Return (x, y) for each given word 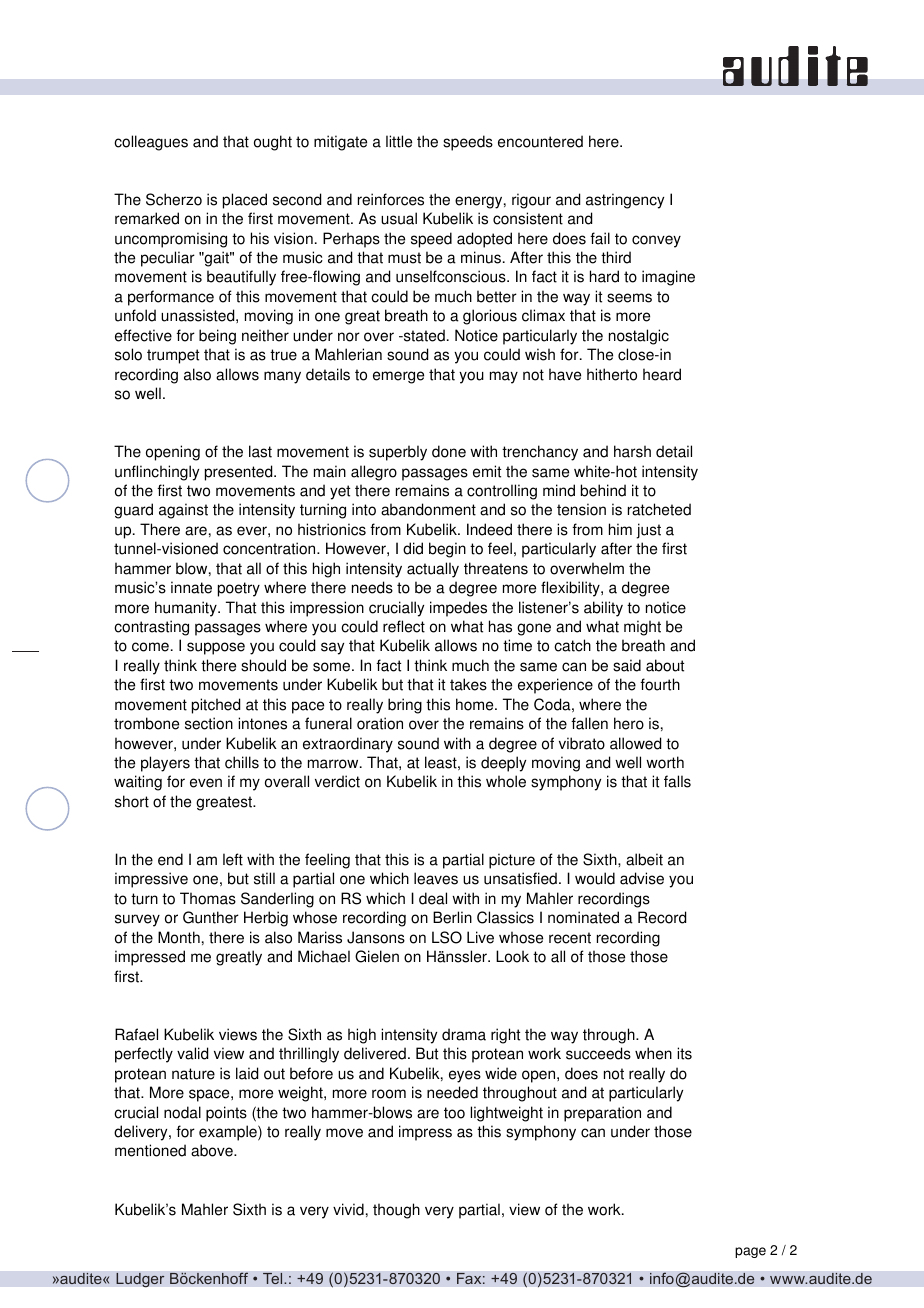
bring (405, 706)
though (396, 1211)
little (399, 141)
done (449, 451)
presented (240, 473)
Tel (274, 1278)
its (684, 1053)
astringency (625, 201)
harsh (632, 451)
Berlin (452, 917)
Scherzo (174, 199)
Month (179, 937)
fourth (660, 684)
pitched (216, 706)
